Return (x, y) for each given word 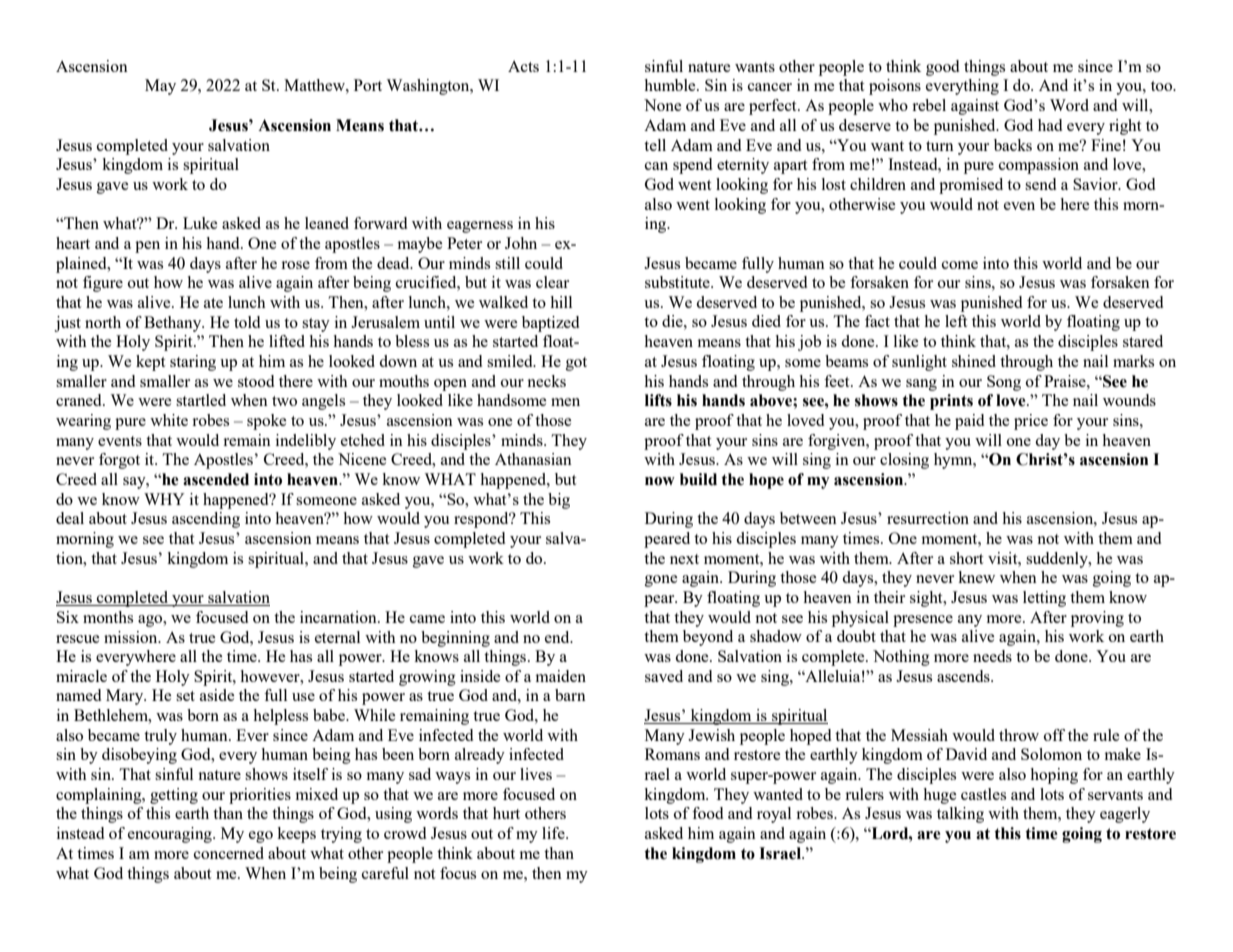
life (554, 833)
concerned (229, 853)
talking (960, 815)
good (942, 68)
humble (671, 85)
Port (368, 85)
